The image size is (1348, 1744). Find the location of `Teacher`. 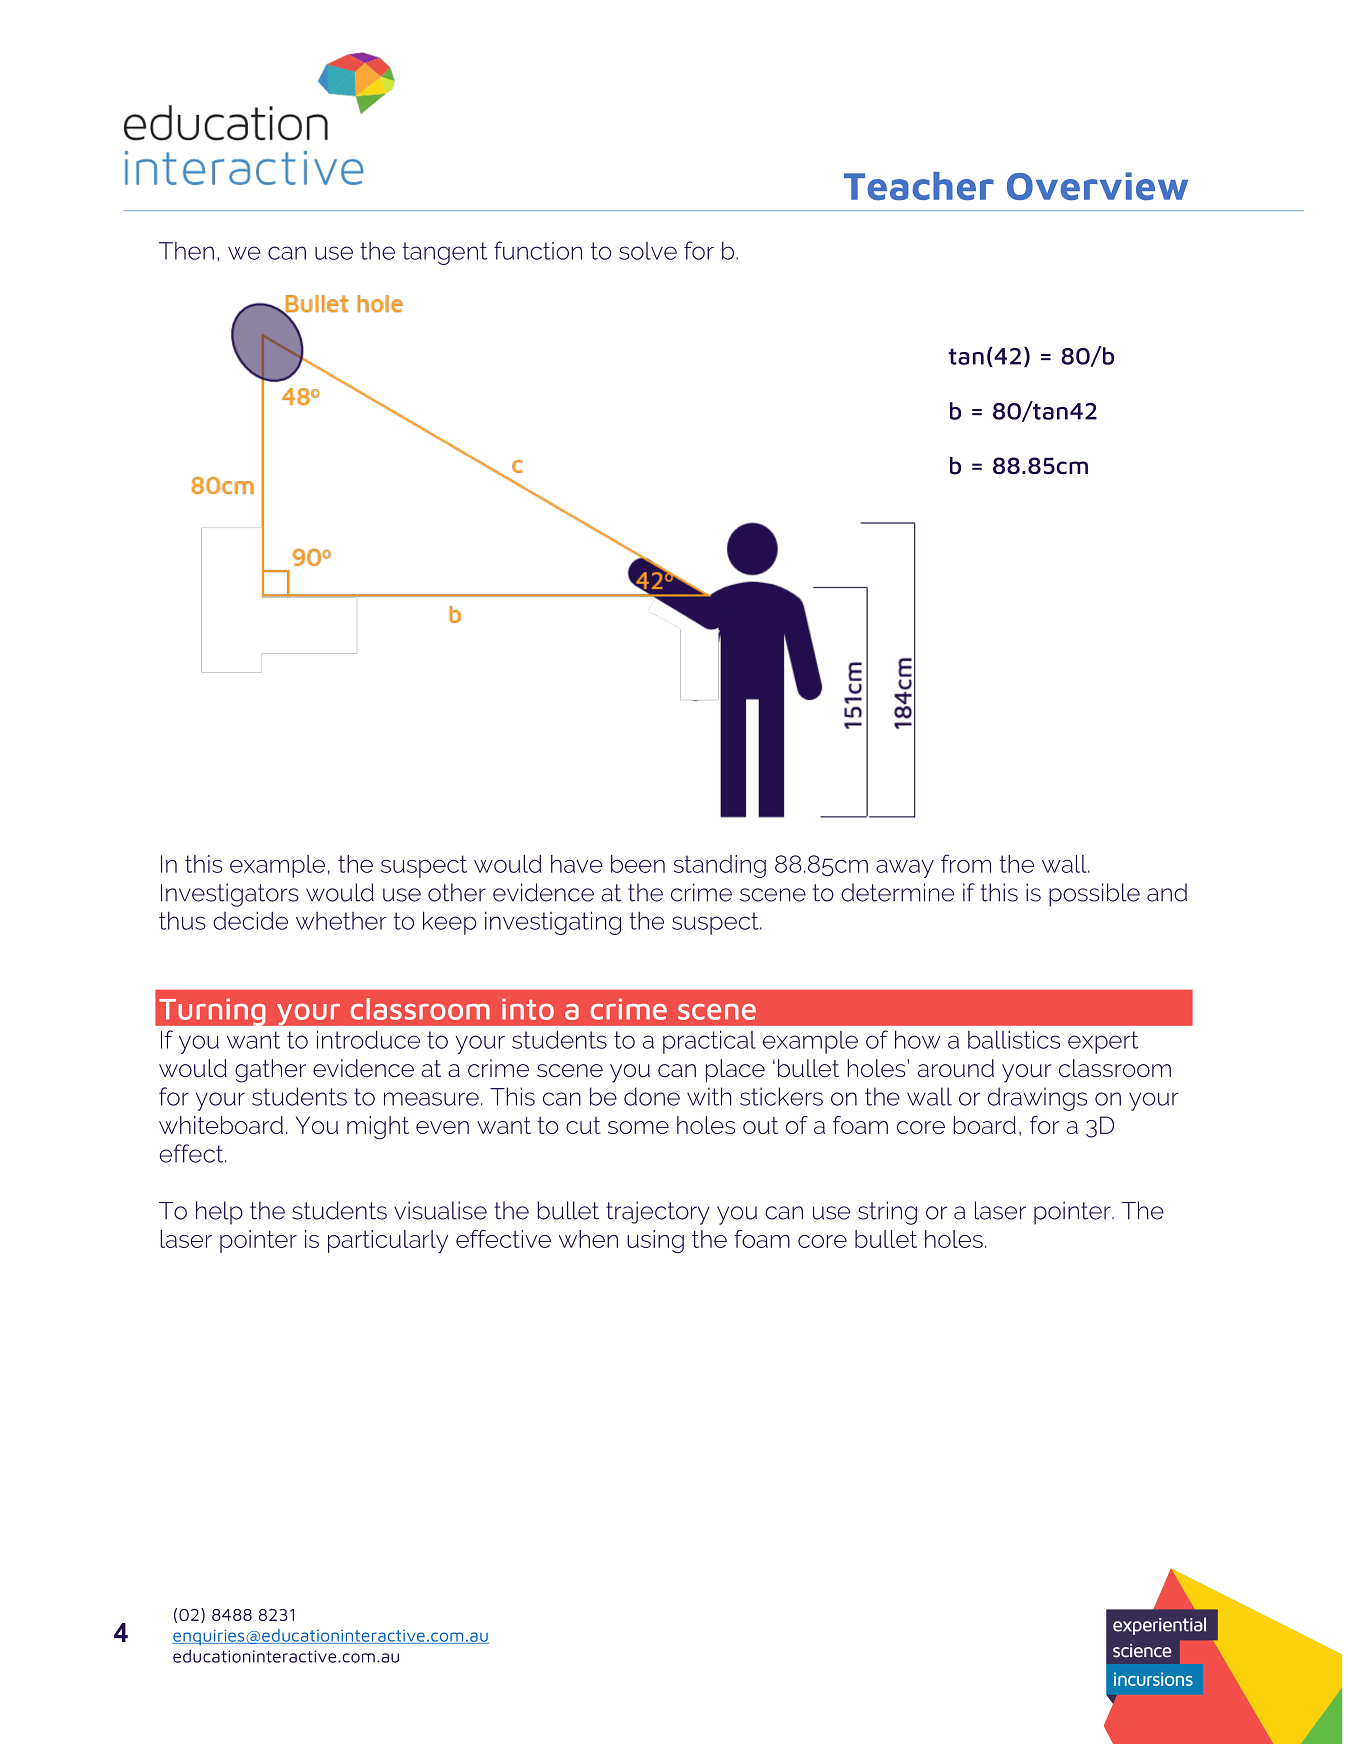

Teacher is located at coordinates (919, 186).
